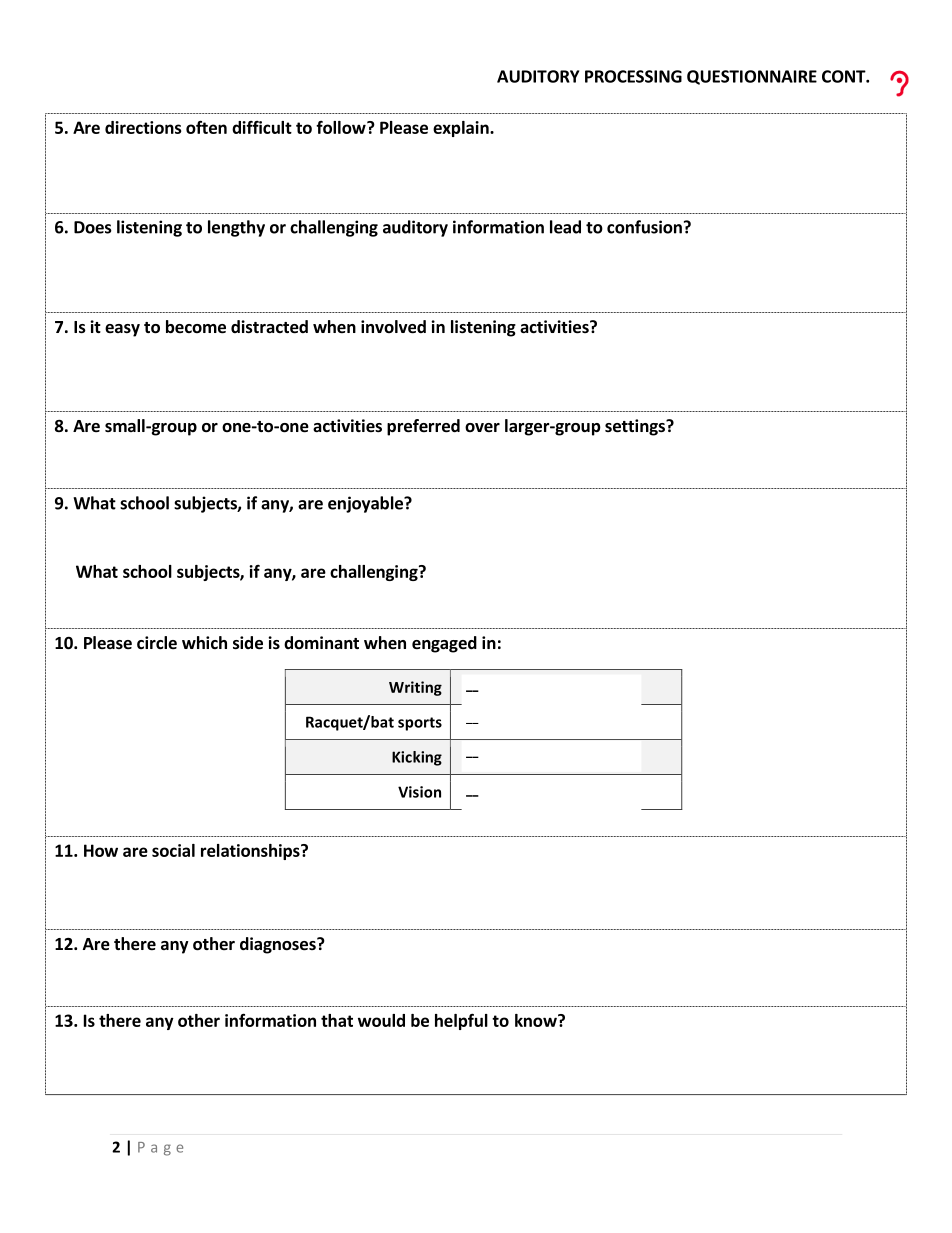  Describe the element at coordinates (415, 688) in the image. I see `Writing` at that location.
